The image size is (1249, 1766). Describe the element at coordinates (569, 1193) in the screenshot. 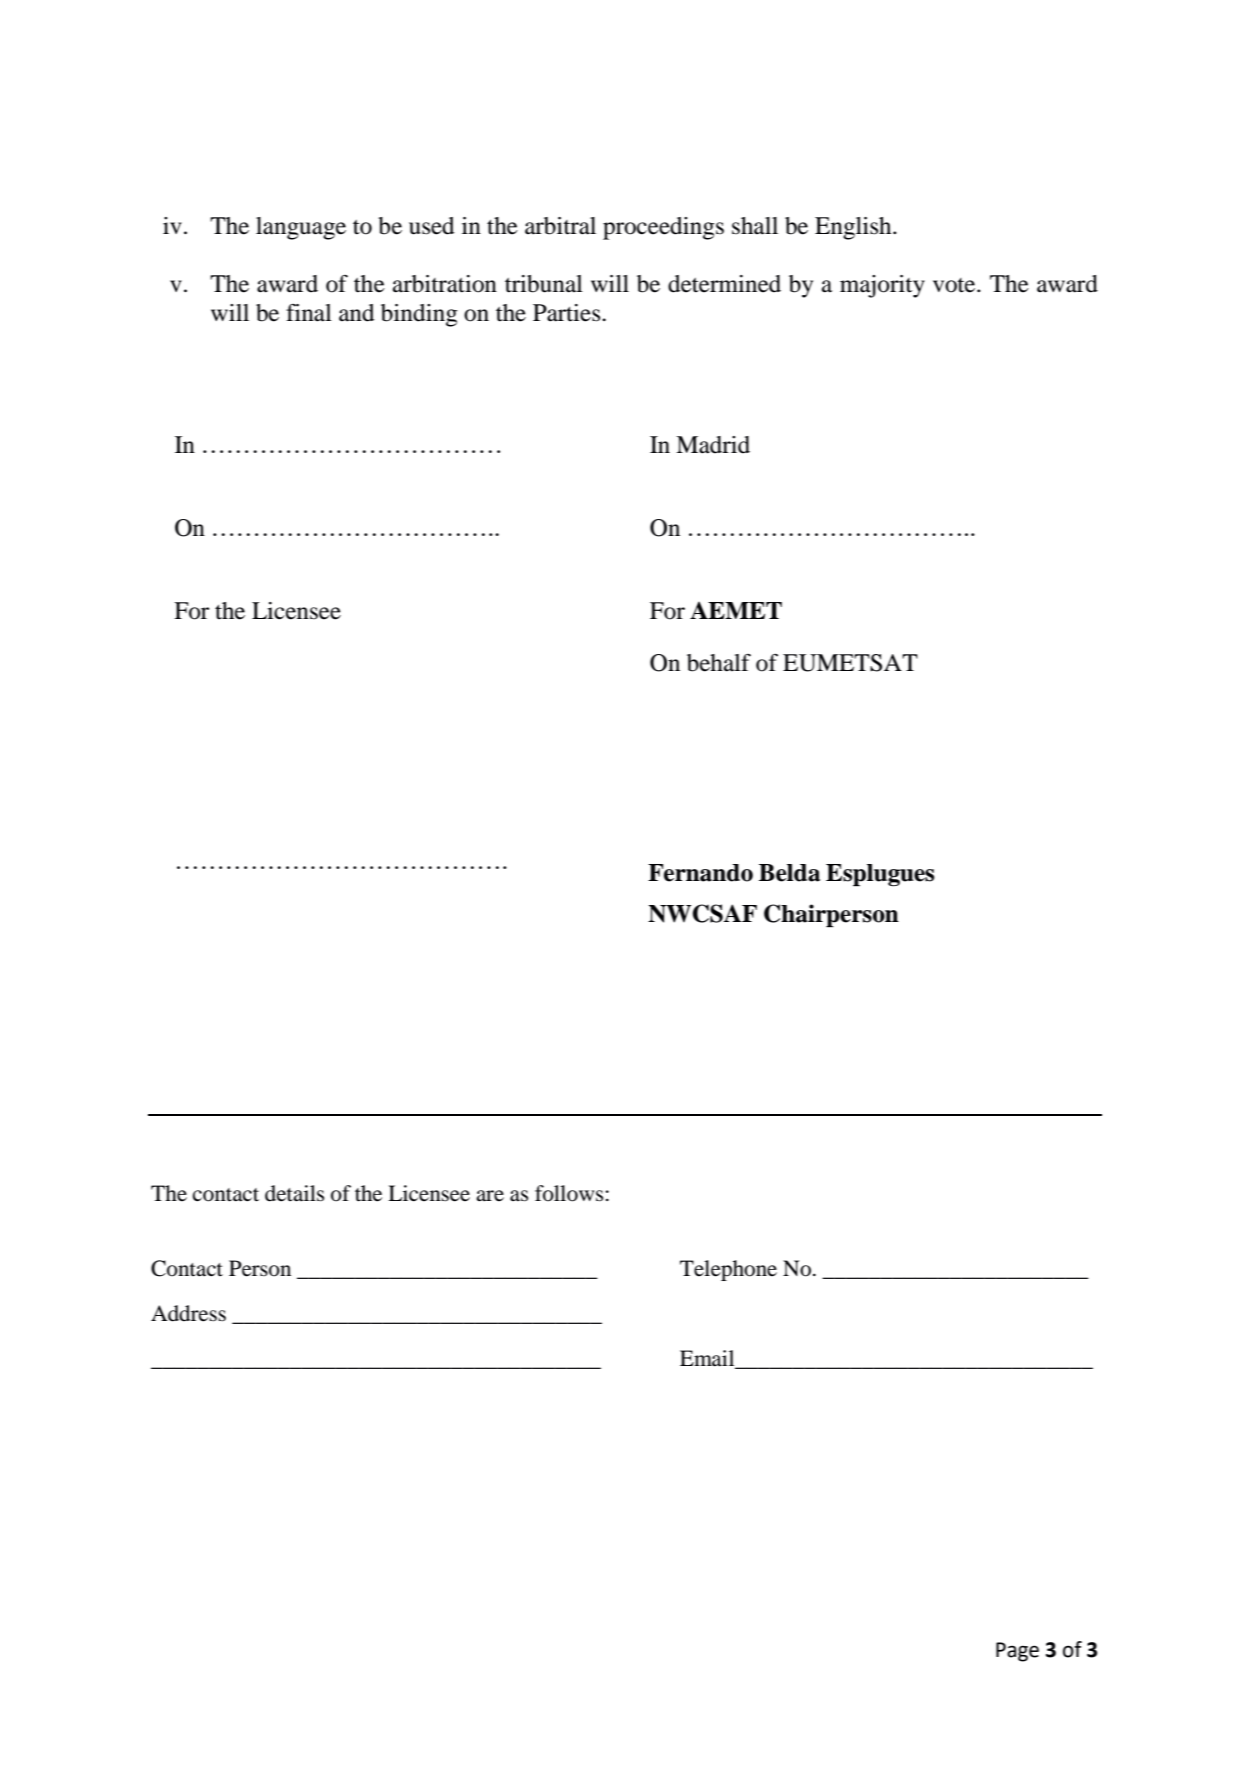

I see `follows` at that location.
